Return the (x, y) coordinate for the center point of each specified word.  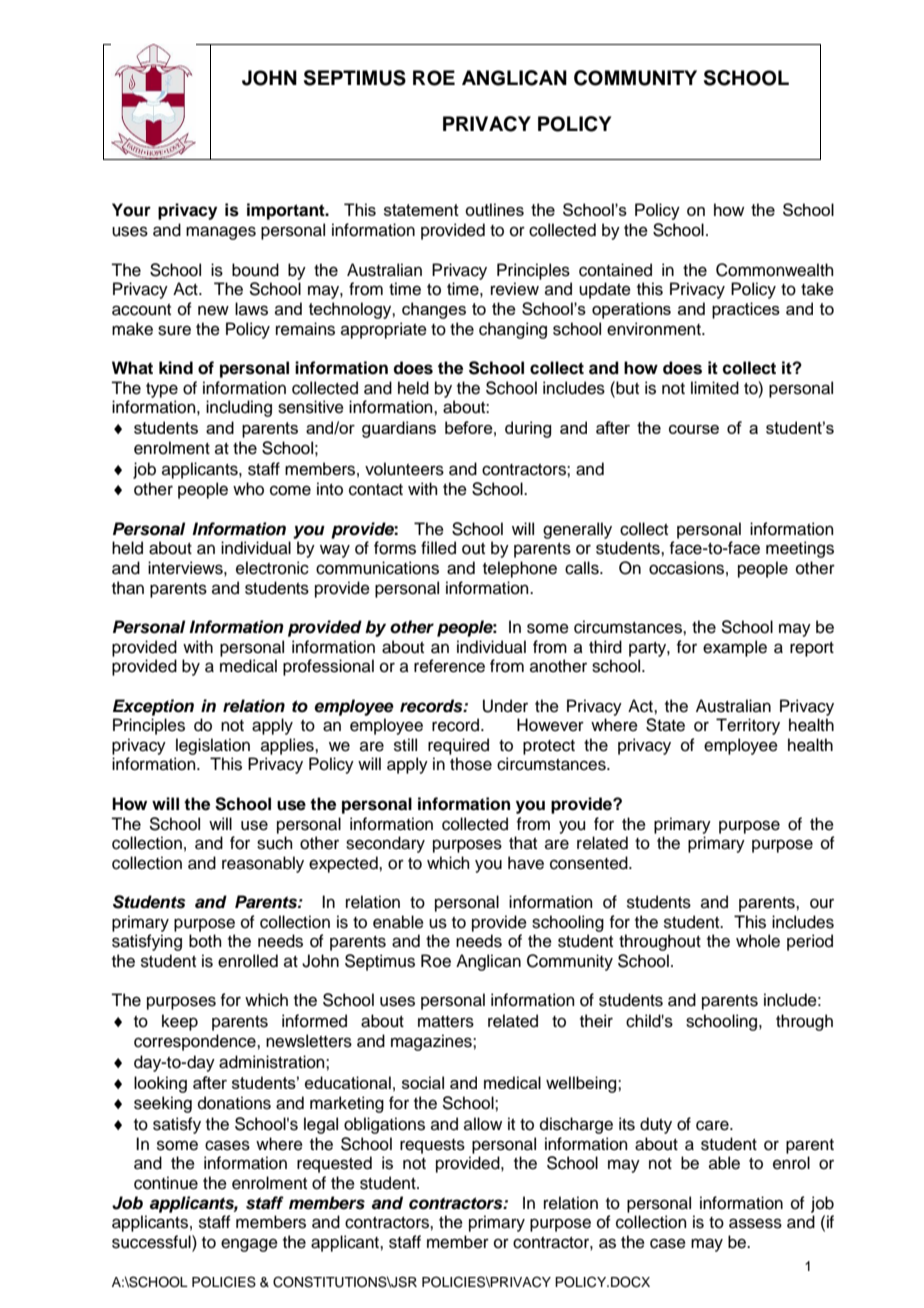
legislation (213, 746)
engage (249, 1245)
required (458, 746)
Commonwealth (775, 270)
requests (432, 1146)
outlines (494, 209)
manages (221, 233)
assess (755, 1223)
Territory (748, 726)
